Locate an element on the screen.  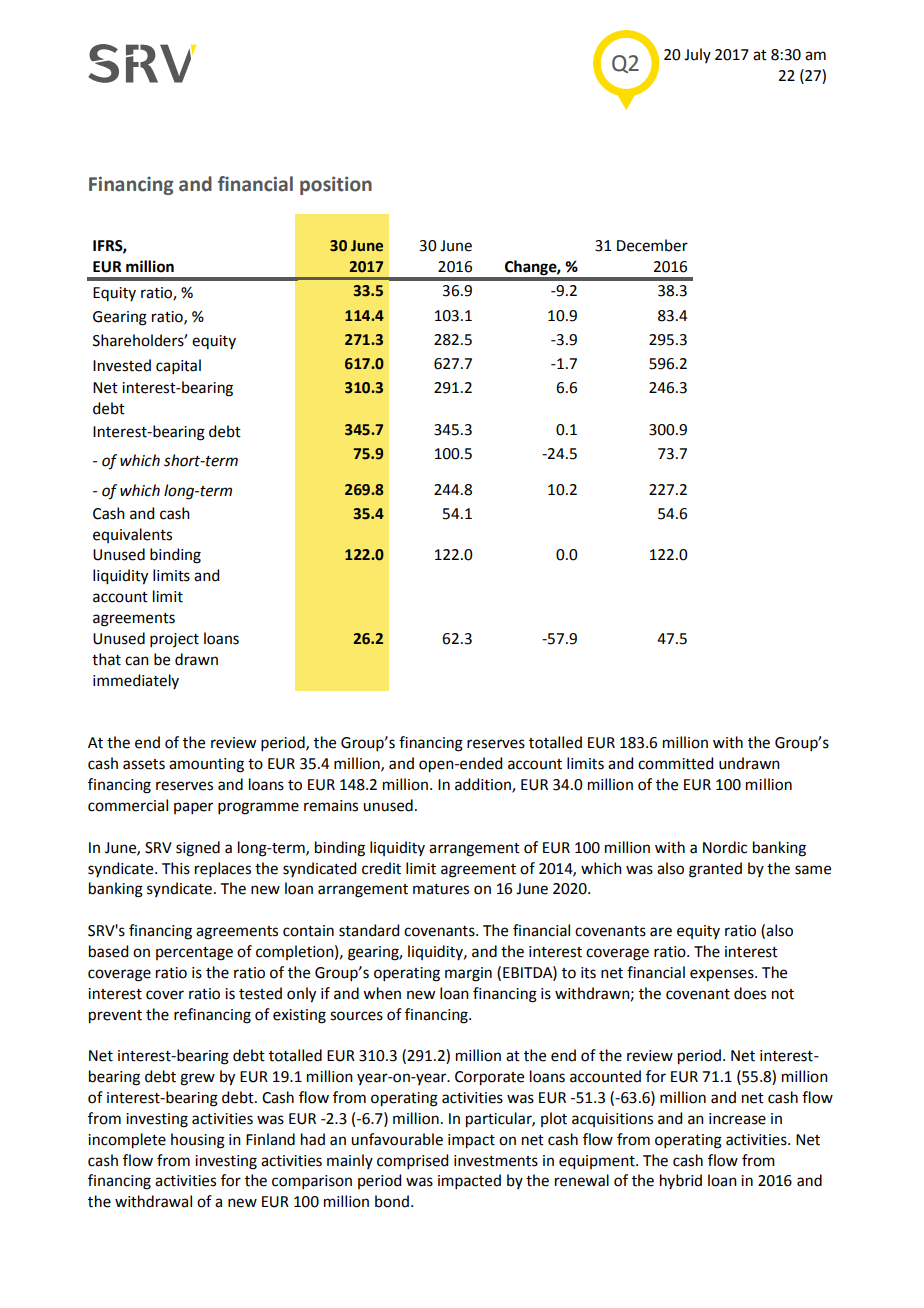
housing is located at coordinates (198, 1141).
